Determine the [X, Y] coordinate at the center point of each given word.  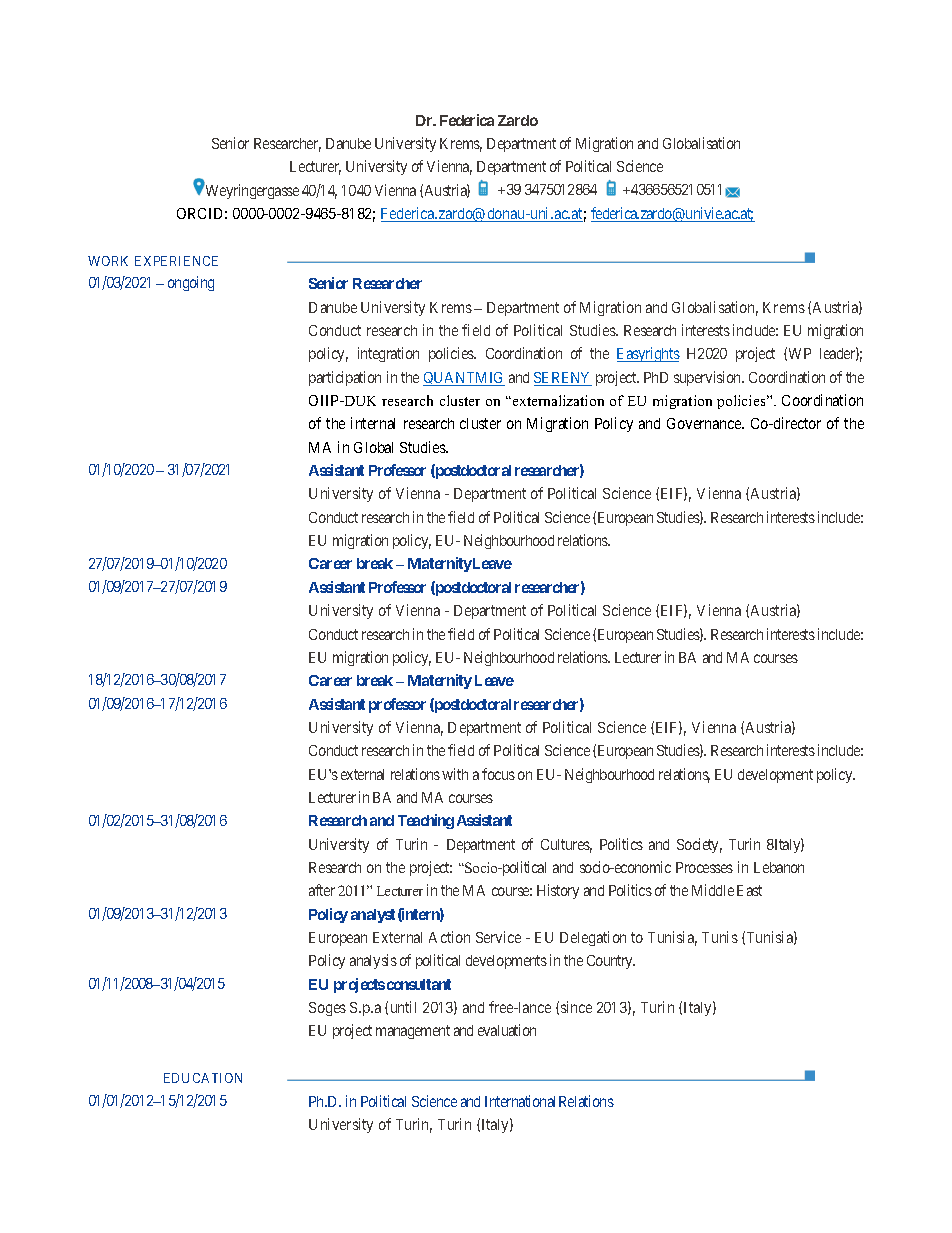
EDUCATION [203, 1078]
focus [498, 774]
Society [699, 845]
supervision [709, 378]
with [455, 774]
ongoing [191, 283]
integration [388, 354]
